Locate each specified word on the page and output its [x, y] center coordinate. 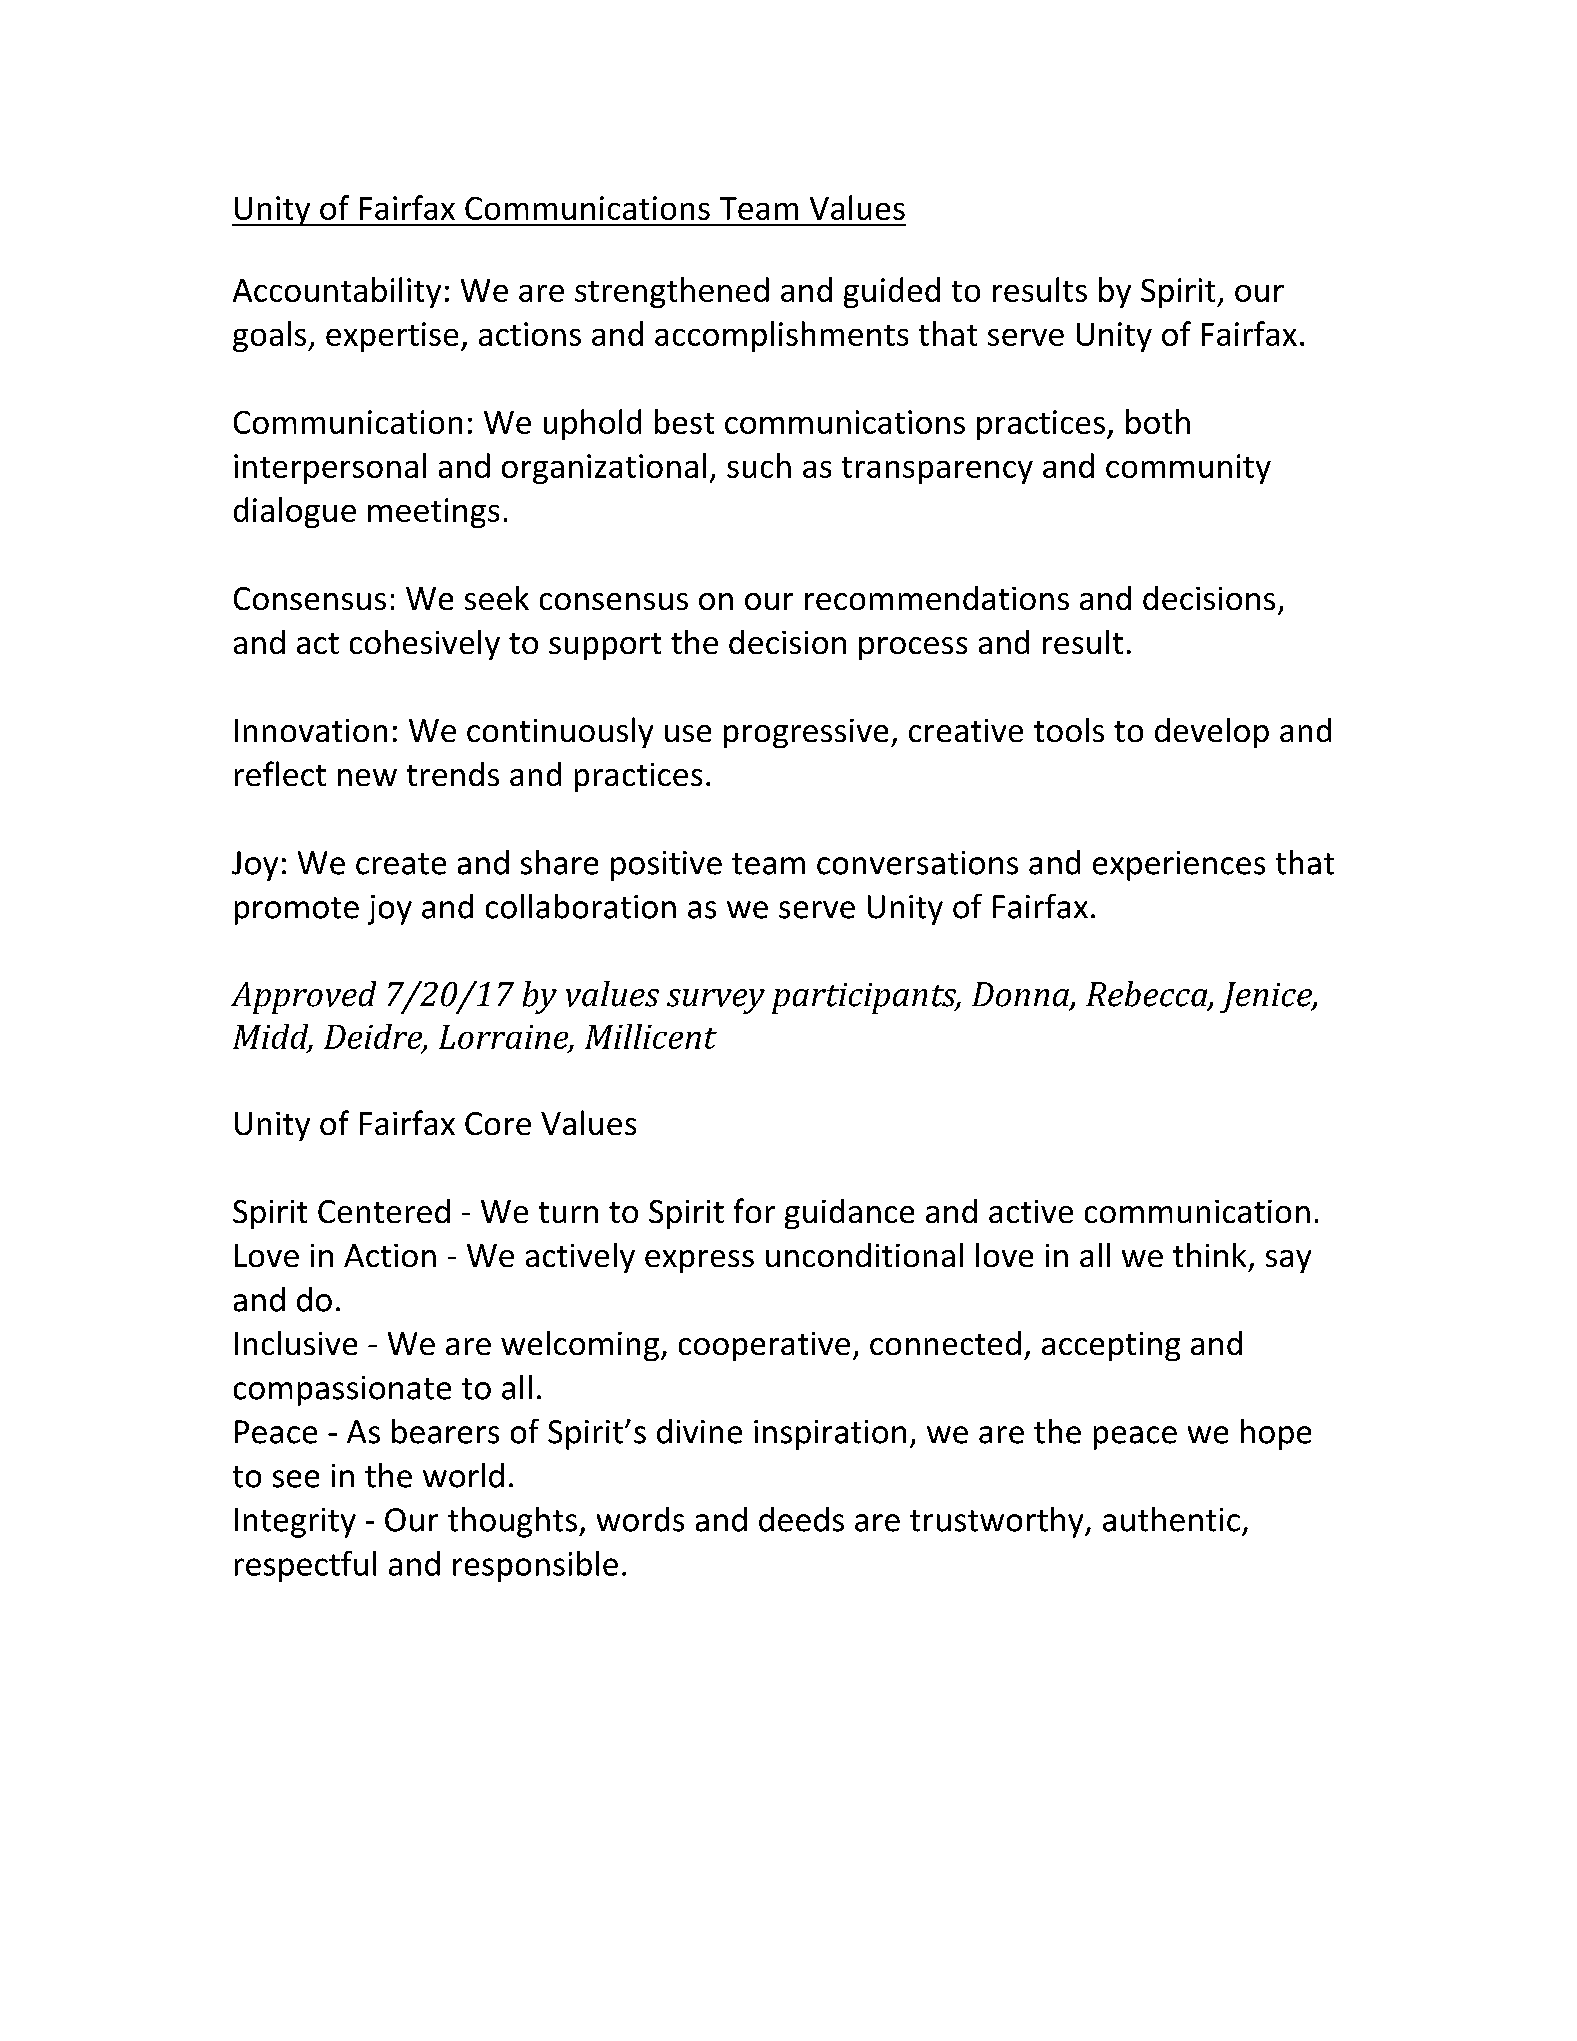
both [1158, 421]
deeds [801, 1519]
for [754, 1210]
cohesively [425, 645]
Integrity [295, 1523]
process [913, 648]
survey [716, 1001]
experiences [1179, 866]
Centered [384, 1211]
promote [297, 911]
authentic [1171, 1519]
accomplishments [781, 336]
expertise [392, 337]
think [1209, 1255]
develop [1212, 733]
